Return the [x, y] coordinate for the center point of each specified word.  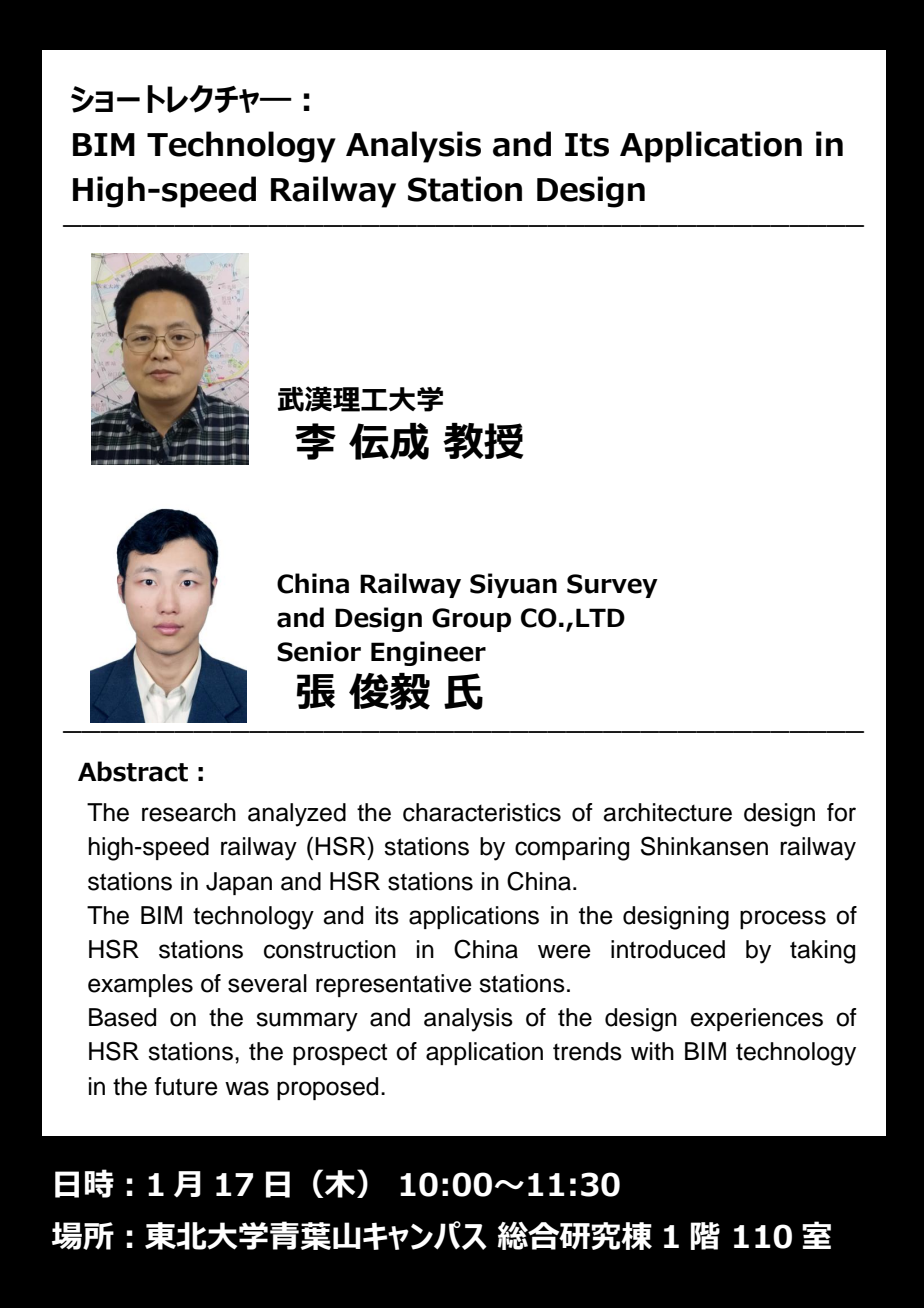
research [189, 812]
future [186, 1086]
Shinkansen [704, 846]
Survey [612, 586]
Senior [319, 651]
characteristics [482, 812]
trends [587, 1051]
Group [471, 620]
